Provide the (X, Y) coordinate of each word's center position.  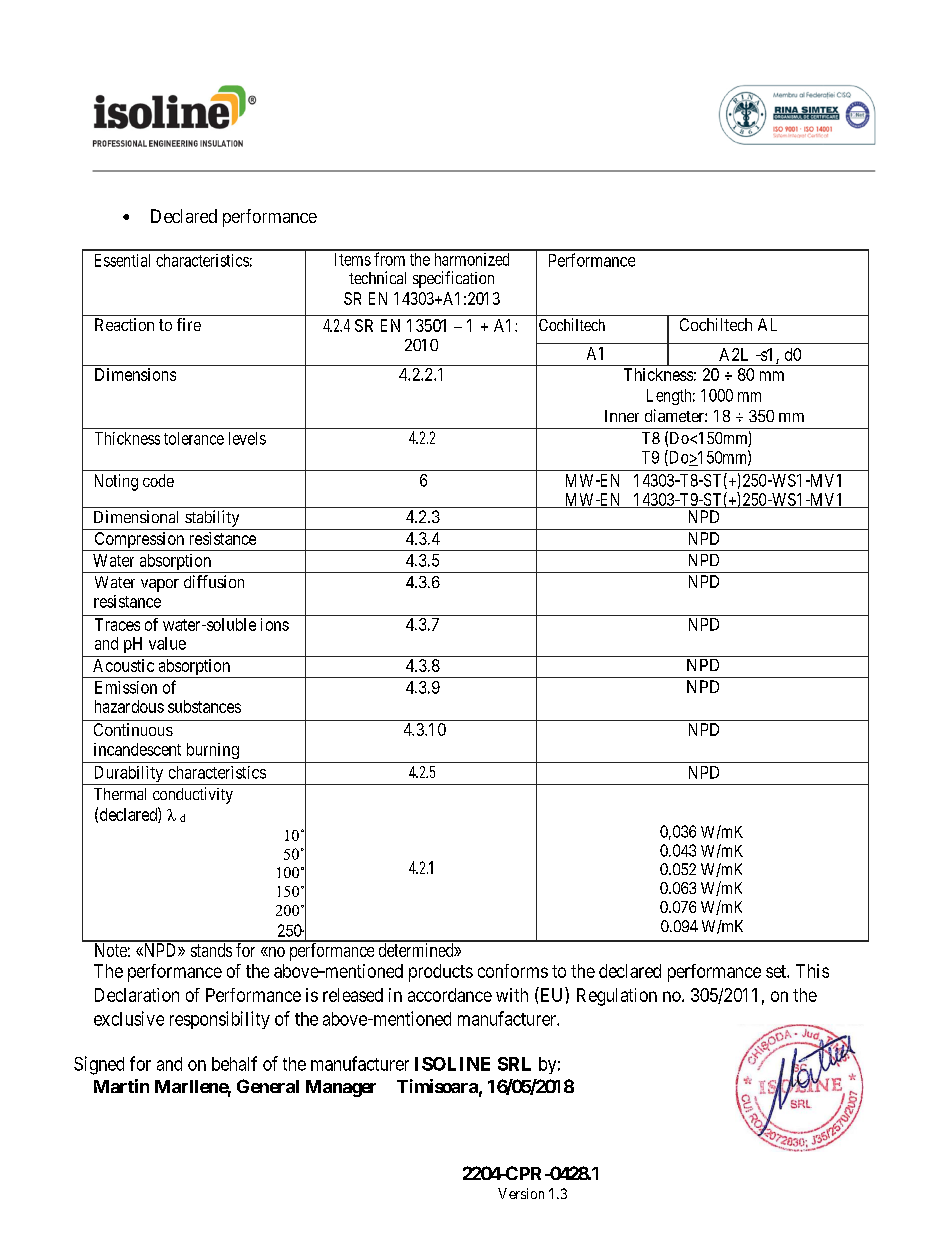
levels (247, 438)
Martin (121, 1086)
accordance (450, 995)
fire (189, 324)
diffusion (214, 581)
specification (453, 279)
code (158, 480)
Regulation (617, 997)
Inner (622, 416)
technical (377, 277)
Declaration (137, 995)
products (441, 973)
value (167, 643)
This (812, 971)
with (512, 995)
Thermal (120, 794)
